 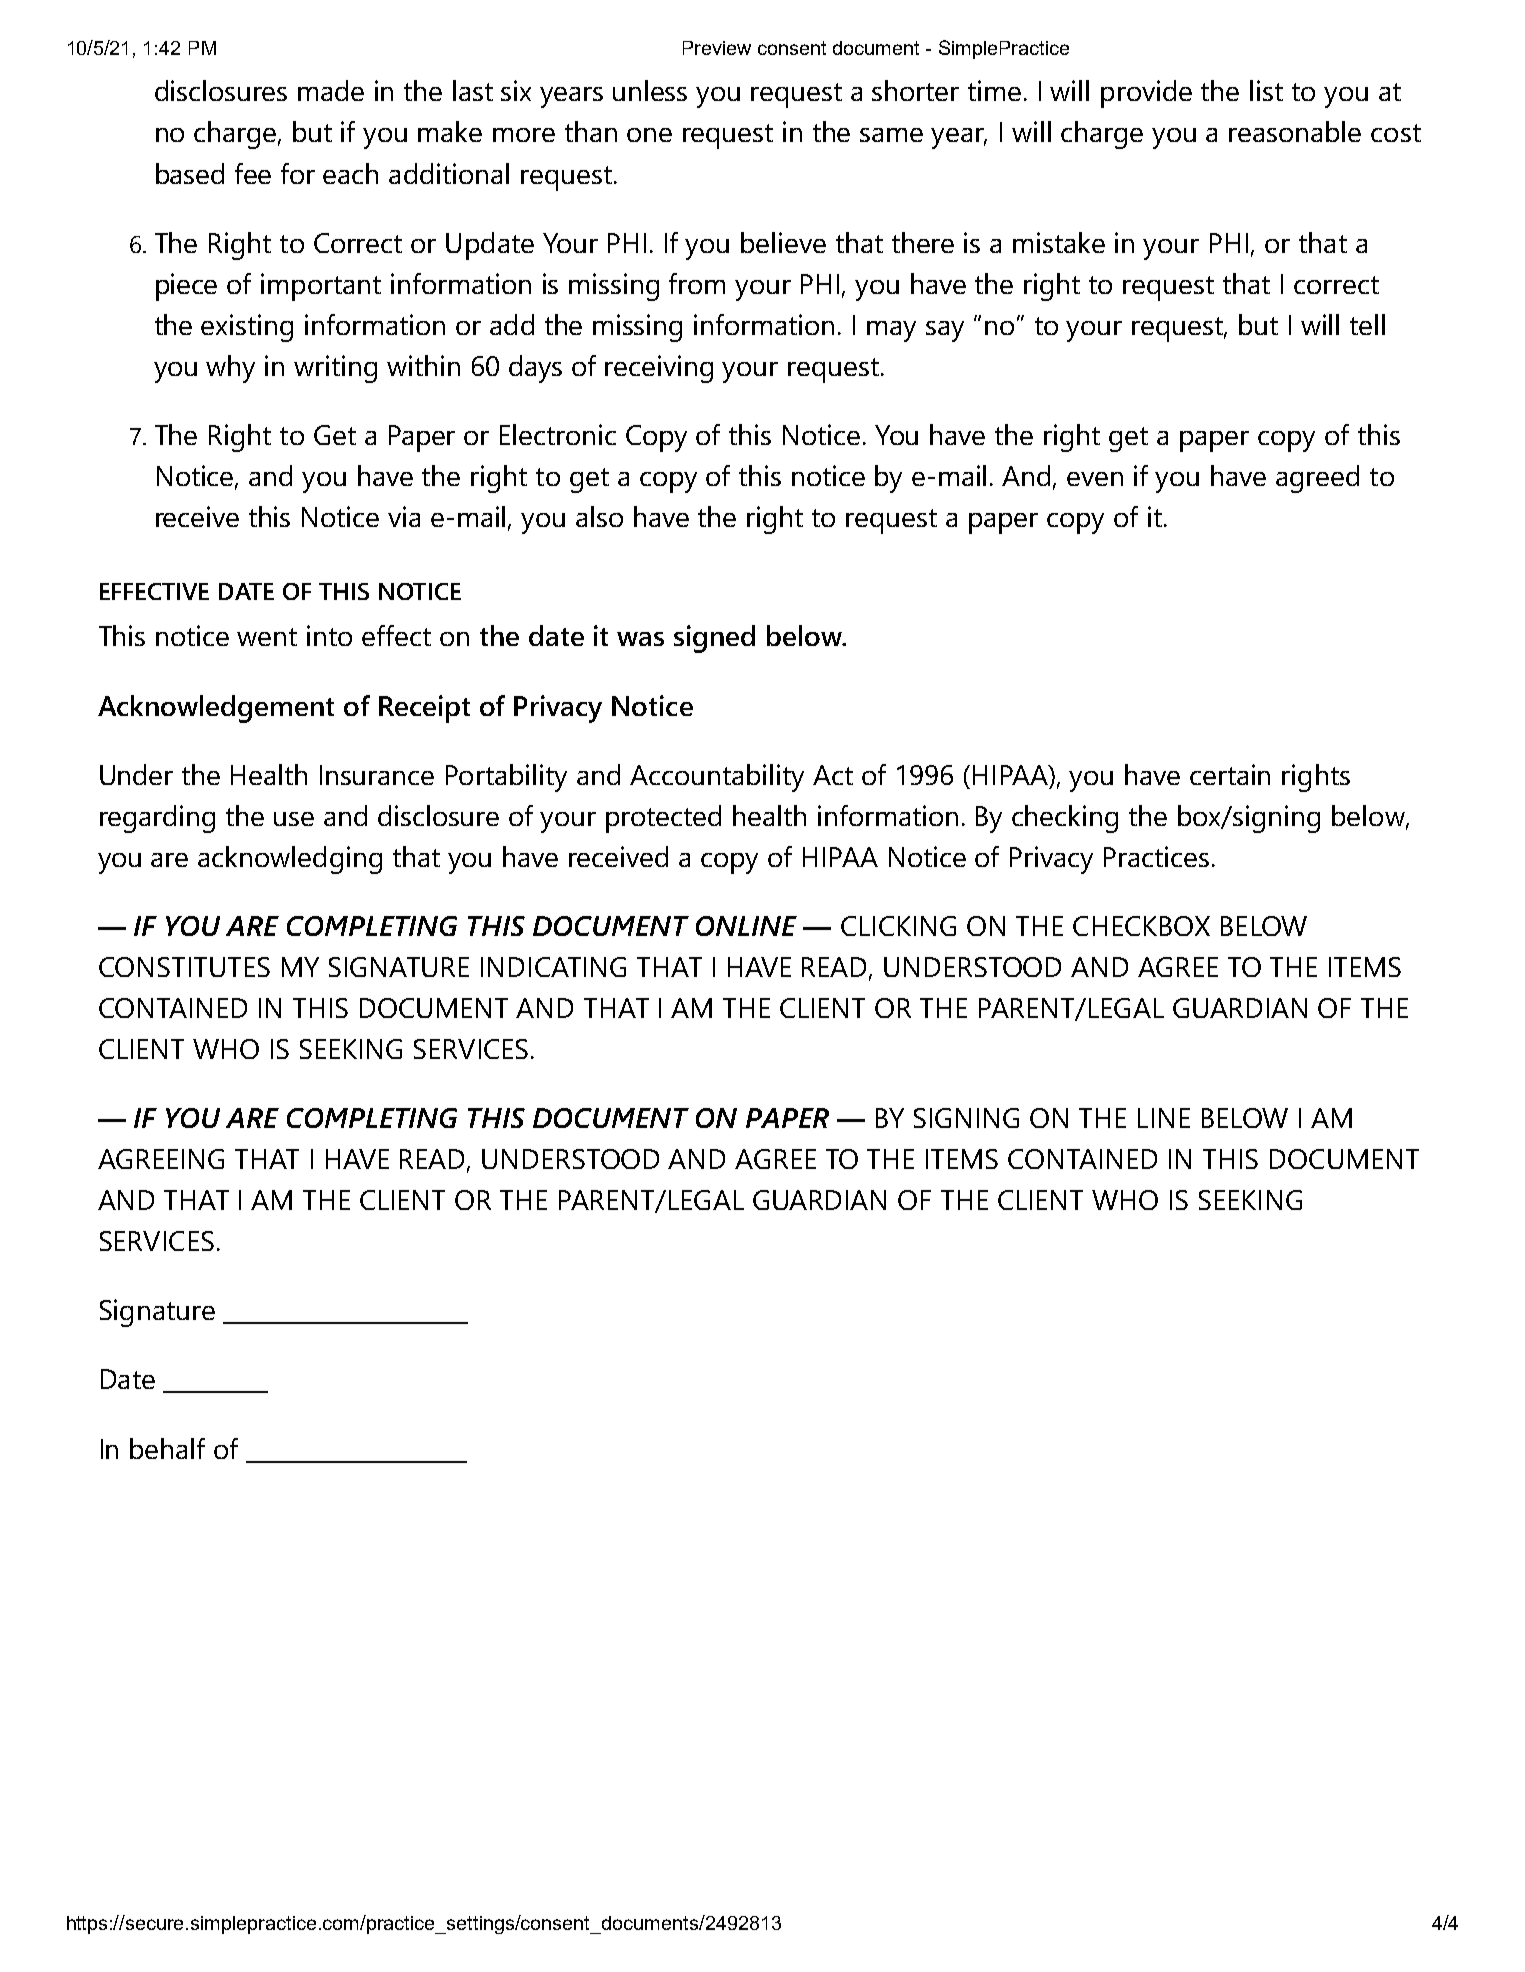 I want to click on even, so click(x=1095, y=479).
